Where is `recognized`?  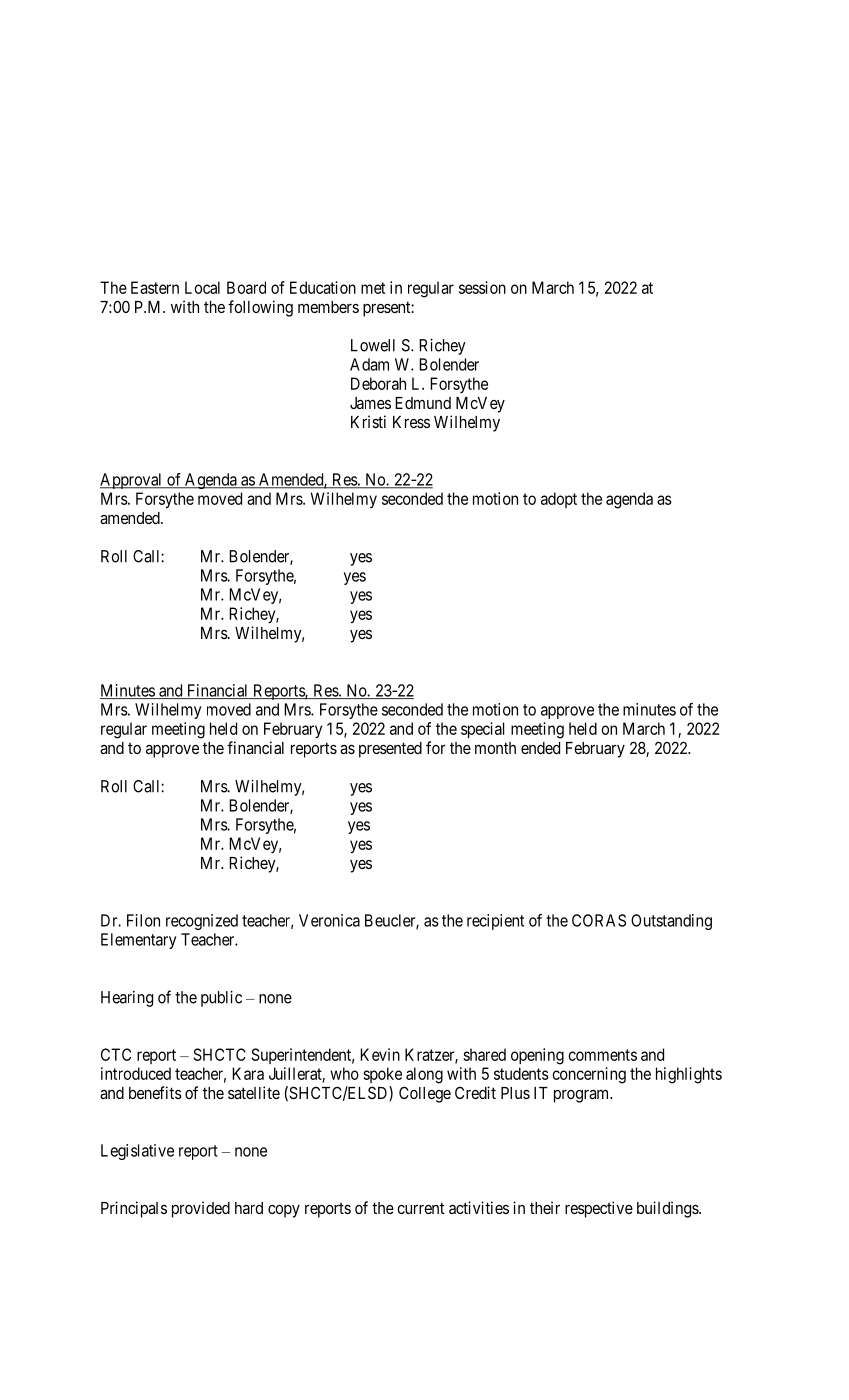 recognized is located at coordinates (202, 922).
